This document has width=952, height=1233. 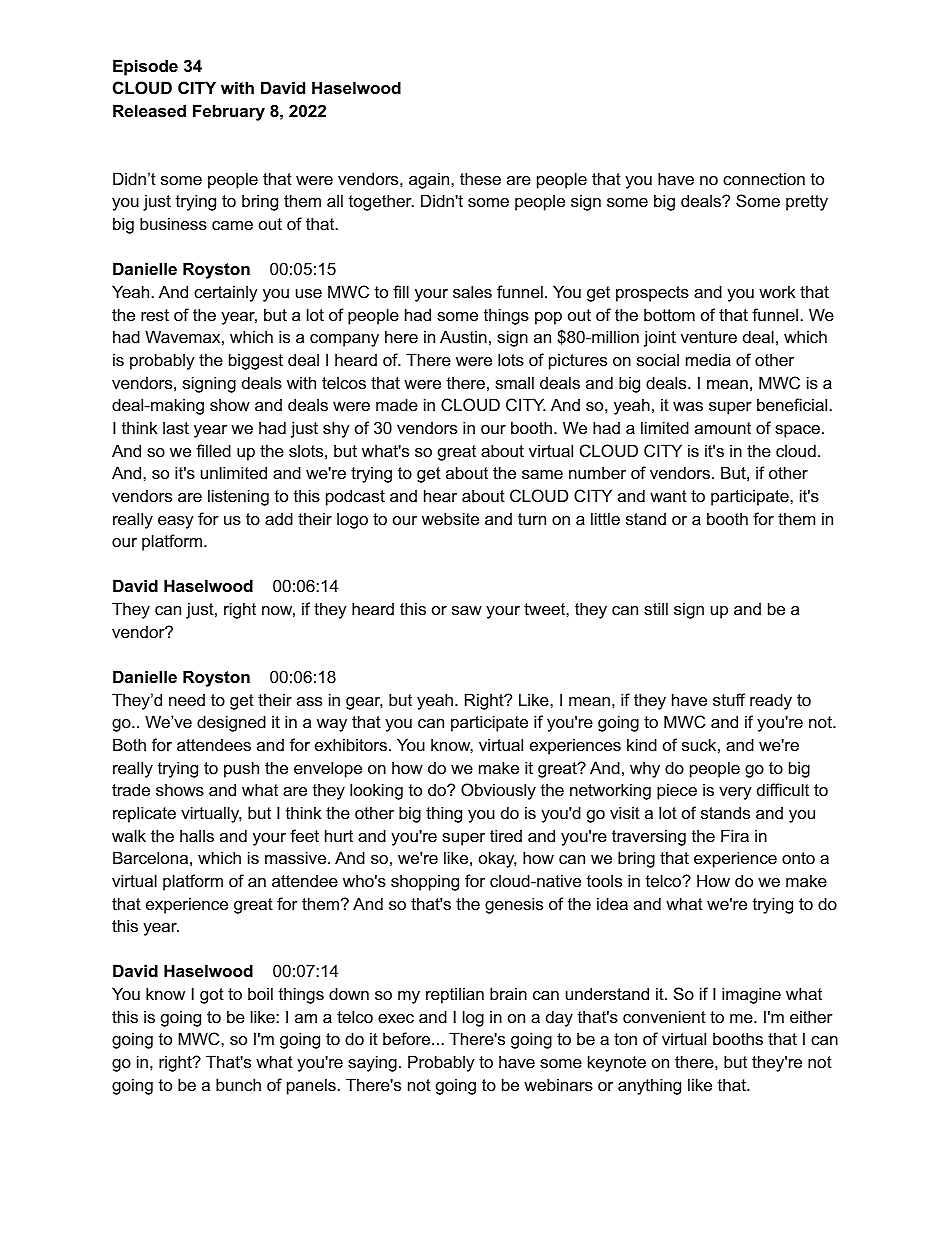 I want to click on saw, so click(x=467, y=610).
